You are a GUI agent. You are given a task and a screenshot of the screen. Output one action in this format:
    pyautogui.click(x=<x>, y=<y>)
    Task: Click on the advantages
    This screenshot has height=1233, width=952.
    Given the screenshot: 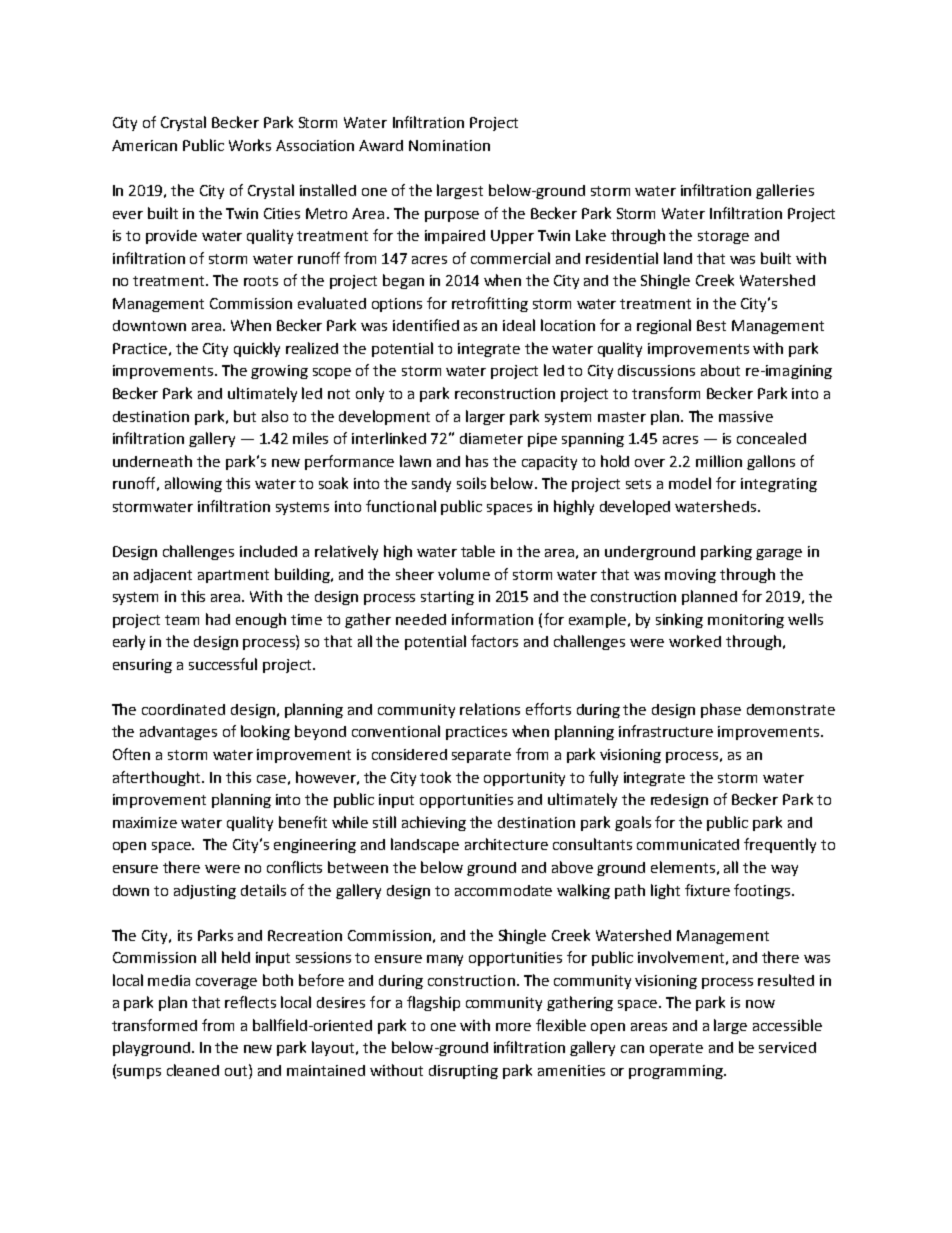 What is the action you would take?
    pyautogui.click(x=178, y=733)
